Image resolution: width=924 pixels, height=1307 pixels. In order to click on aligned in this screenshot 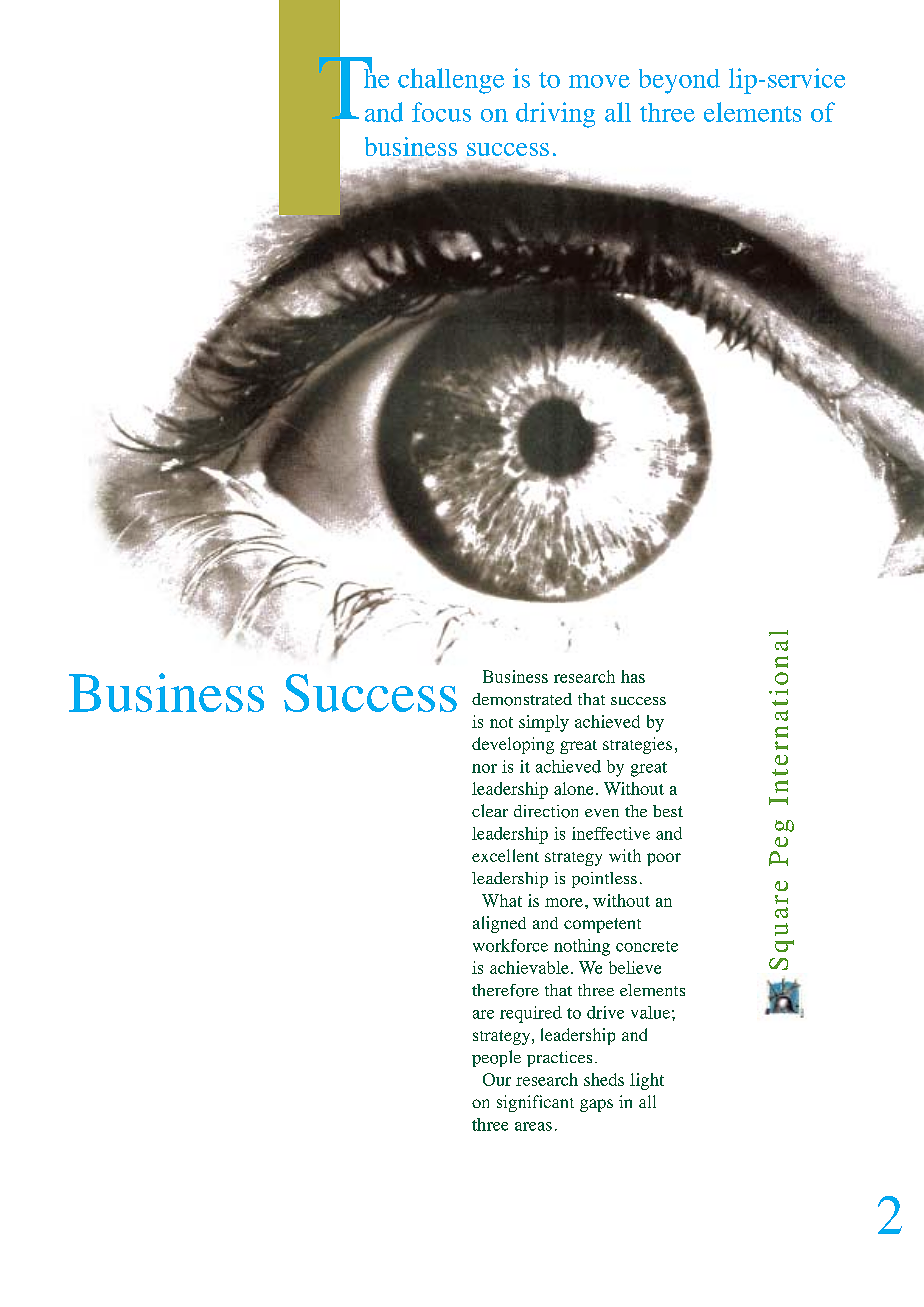, I will do `click(499, 924)`.
